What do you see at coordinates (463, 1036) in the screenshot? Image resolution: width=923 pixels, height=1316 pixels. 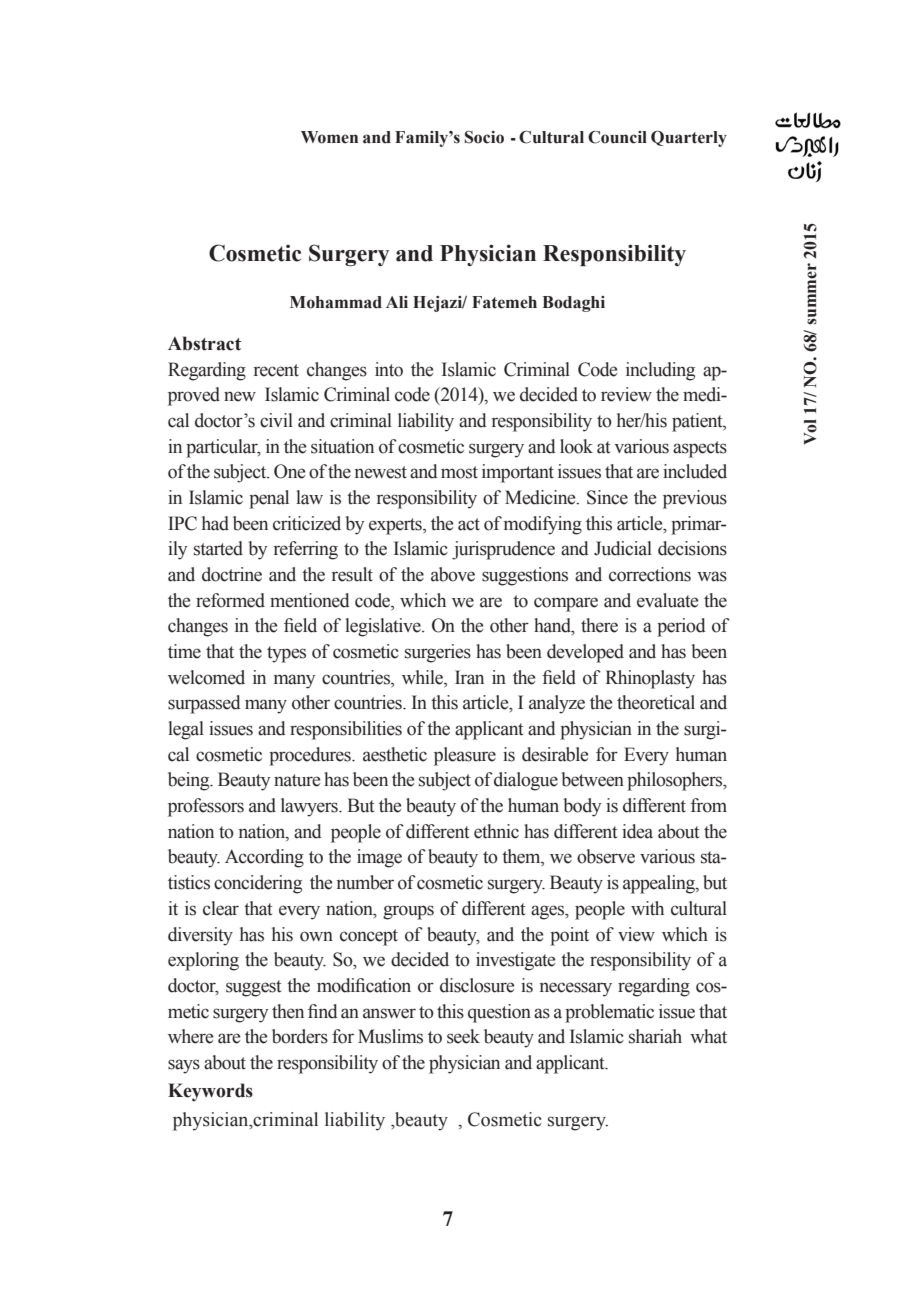 I see `seek` at bounding box center [463, 1036].
